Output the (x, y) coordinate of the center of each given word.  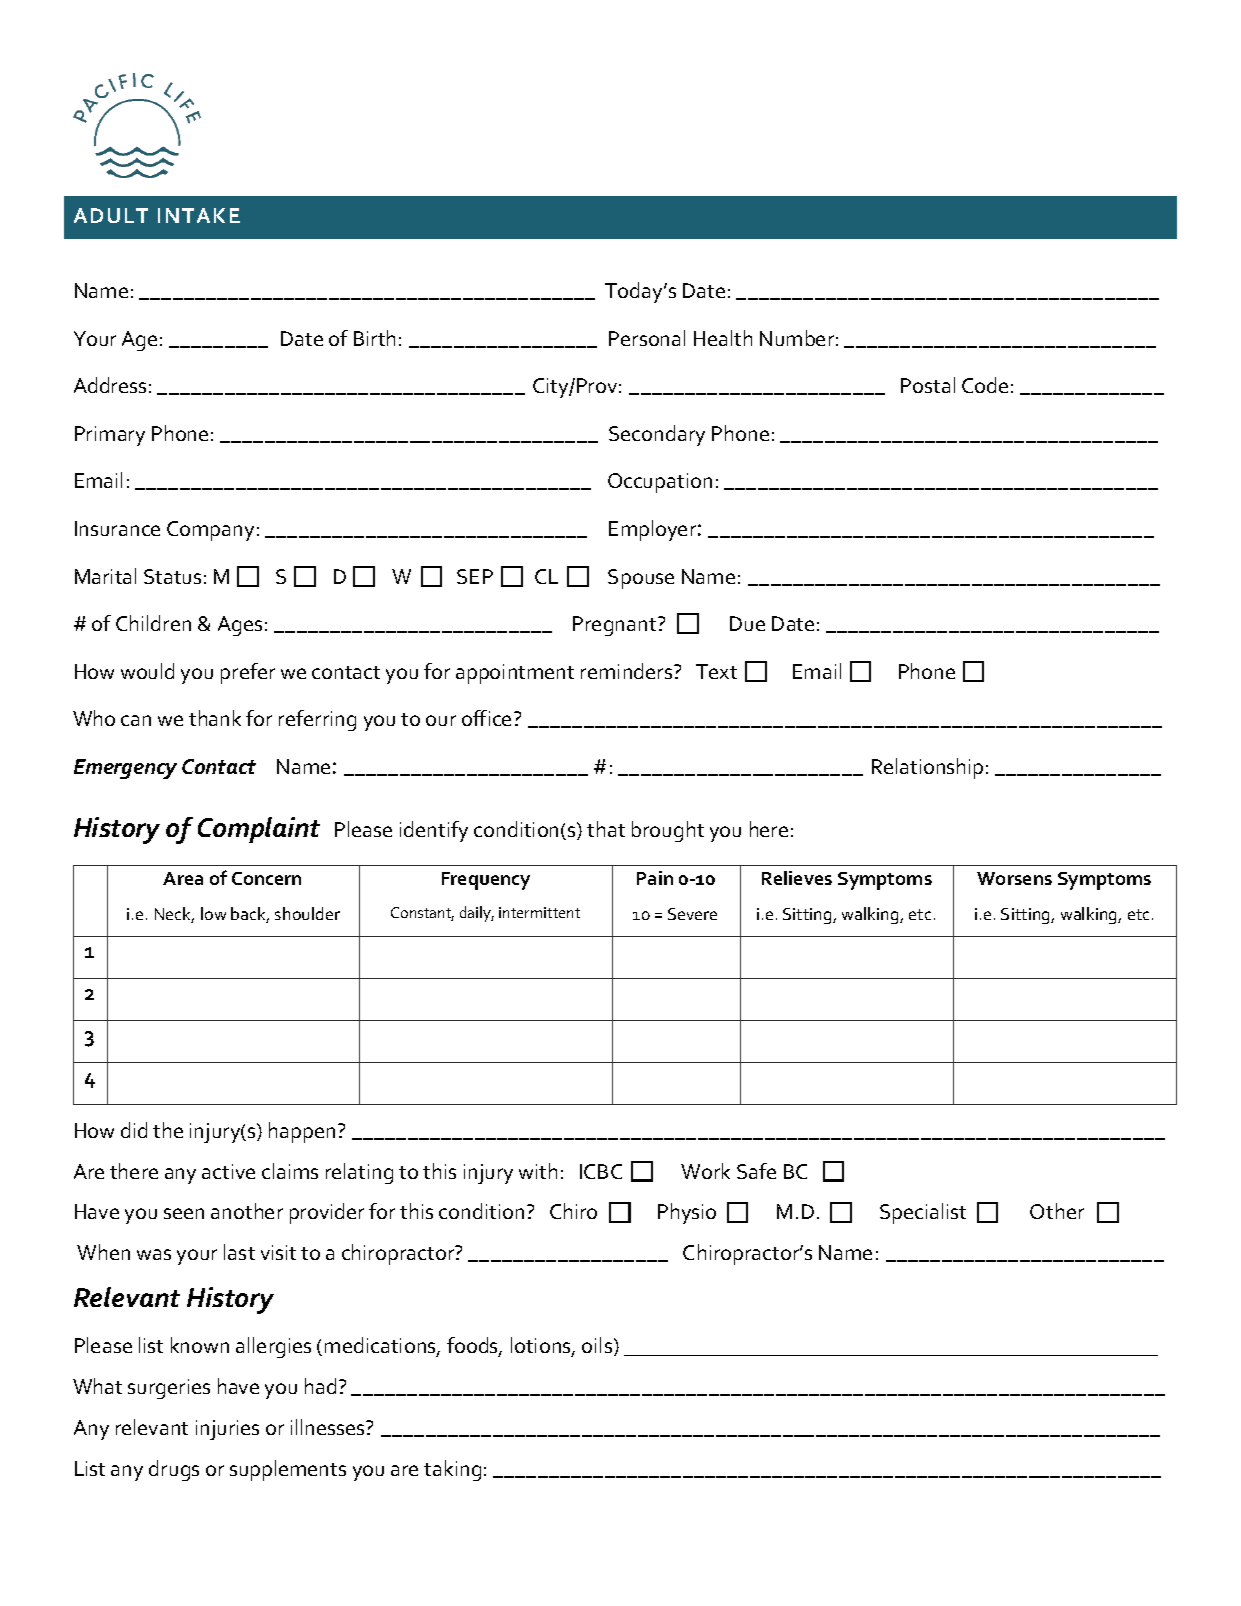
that (606, 829)
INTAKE (199, 215)
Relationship (927, 768)
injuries (227, 1430)
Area (183, 878)
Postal (928, 385)
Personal (647, 338)
